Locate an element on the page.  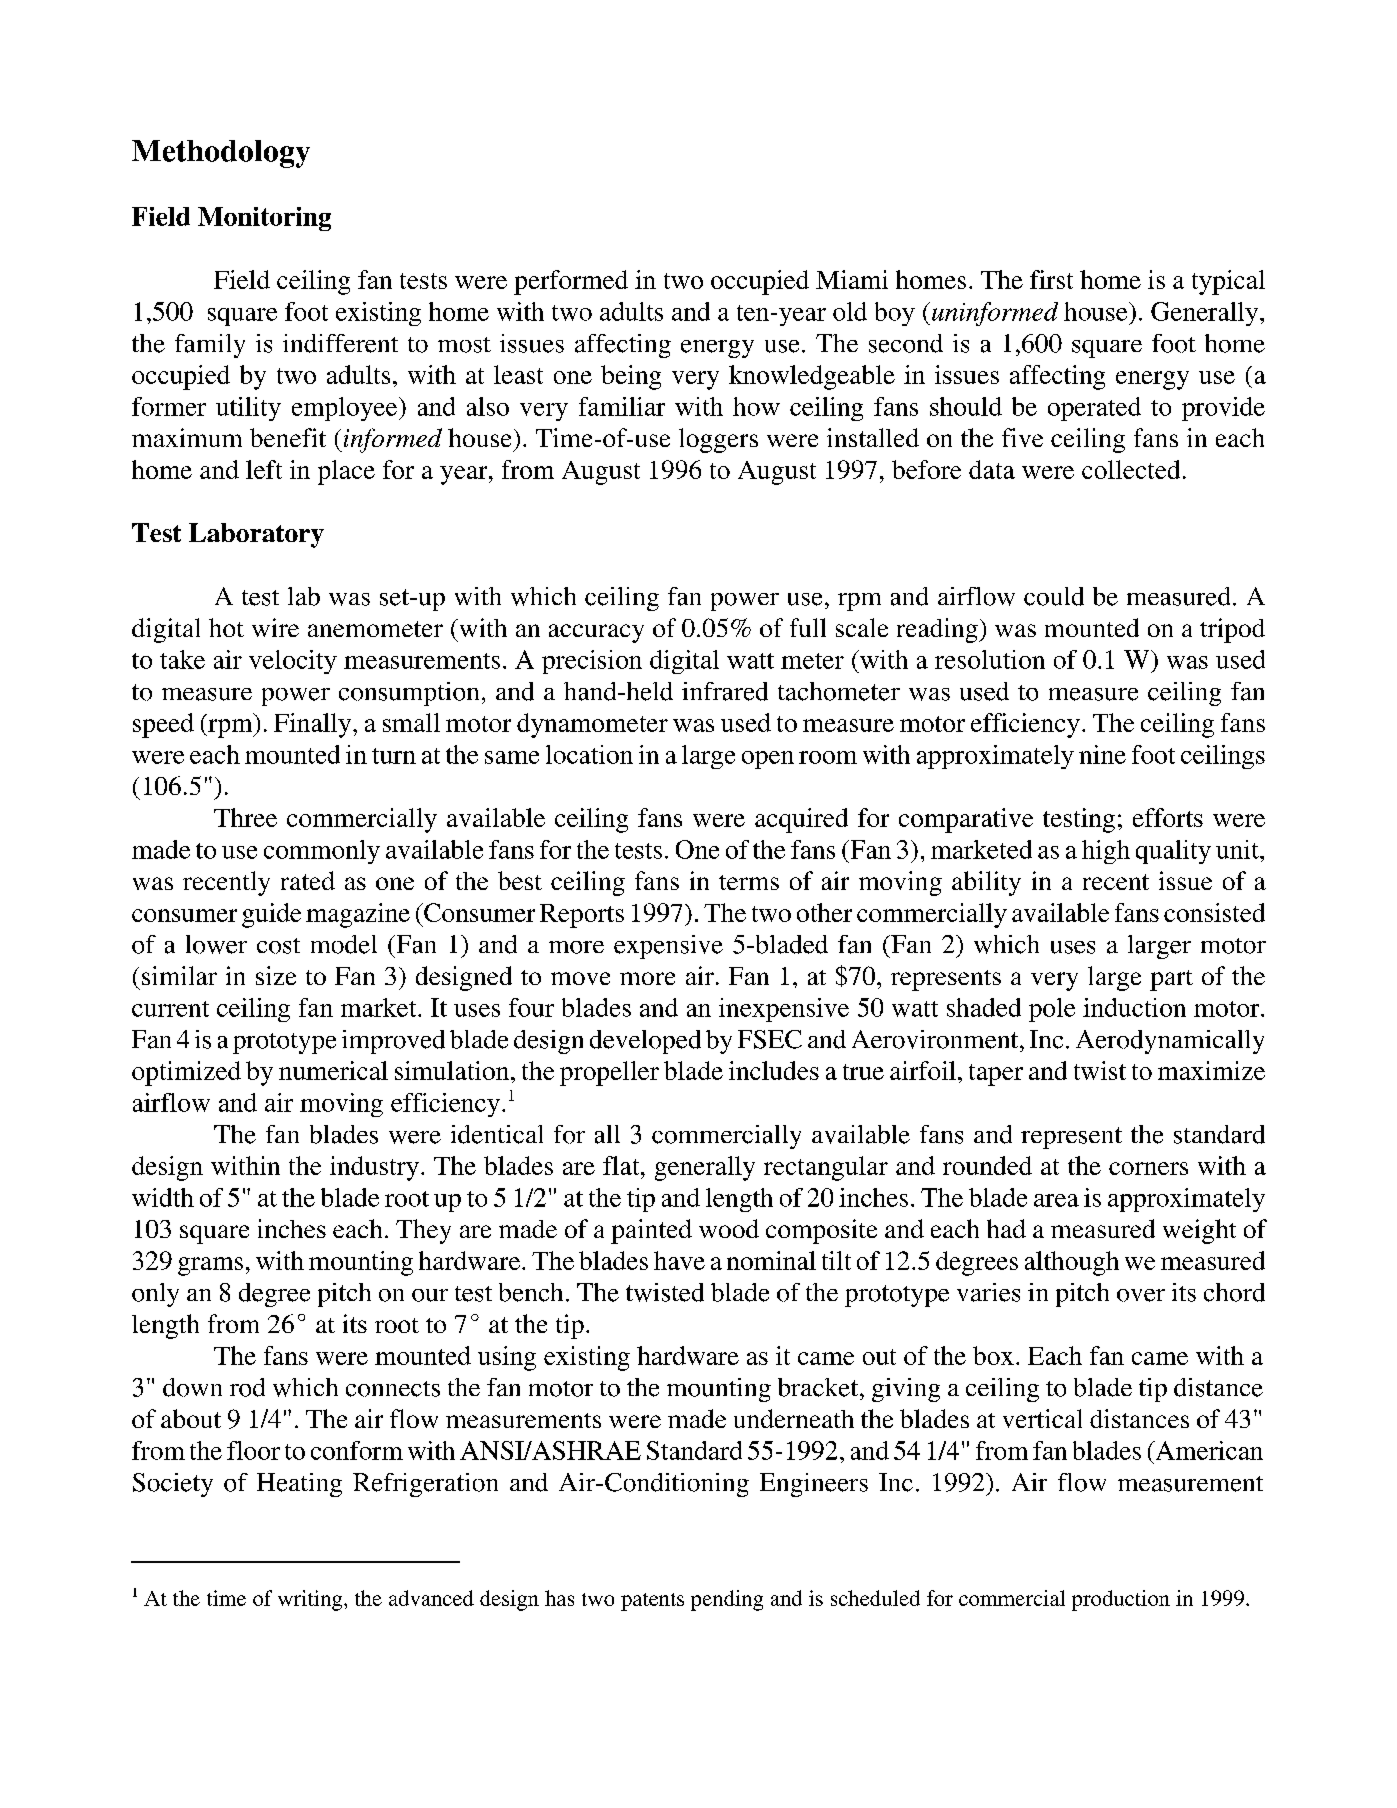
first is located at coordinates (1051, 279).
